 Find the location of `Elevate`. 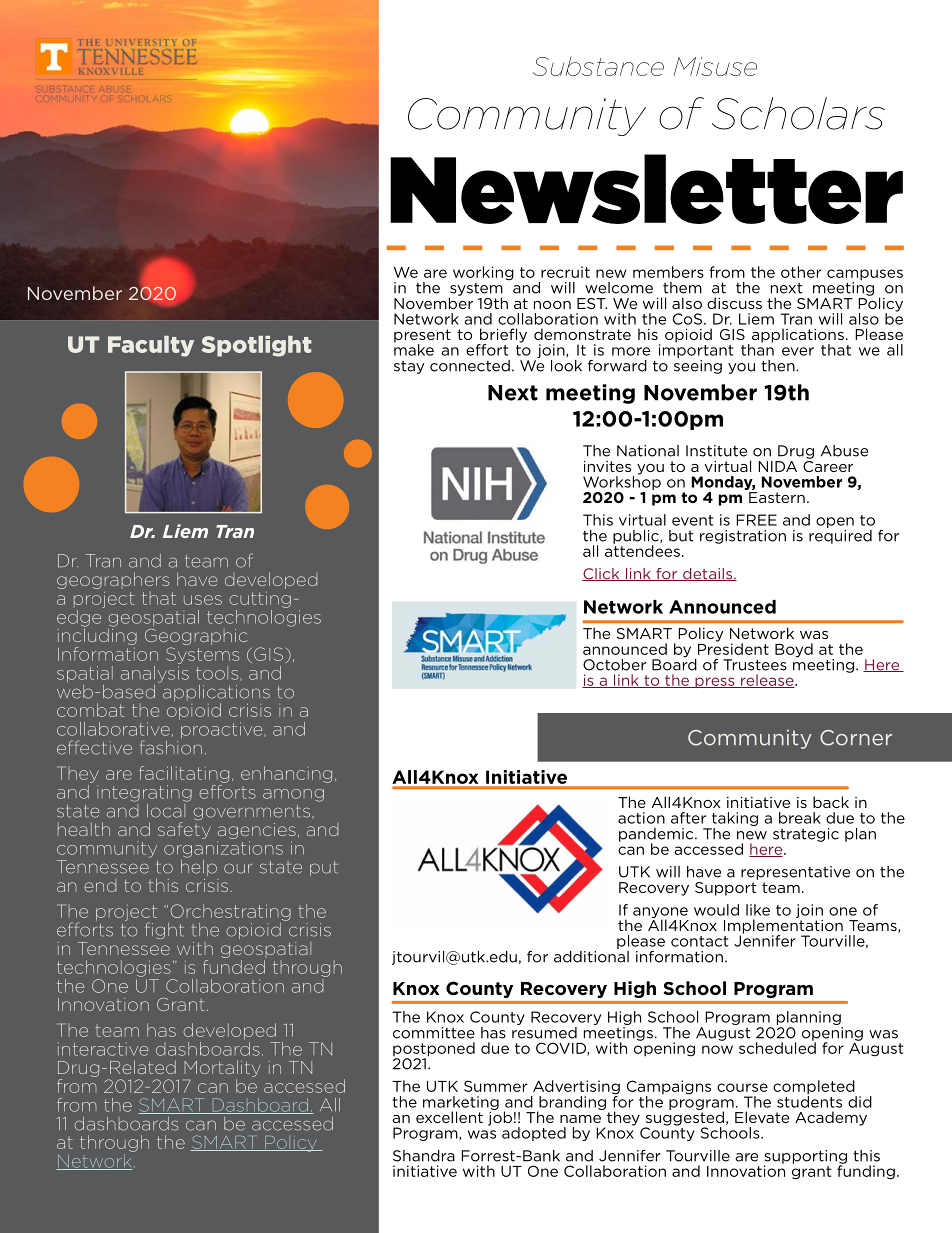

Elevate is located at coordinates (762, 1117).
